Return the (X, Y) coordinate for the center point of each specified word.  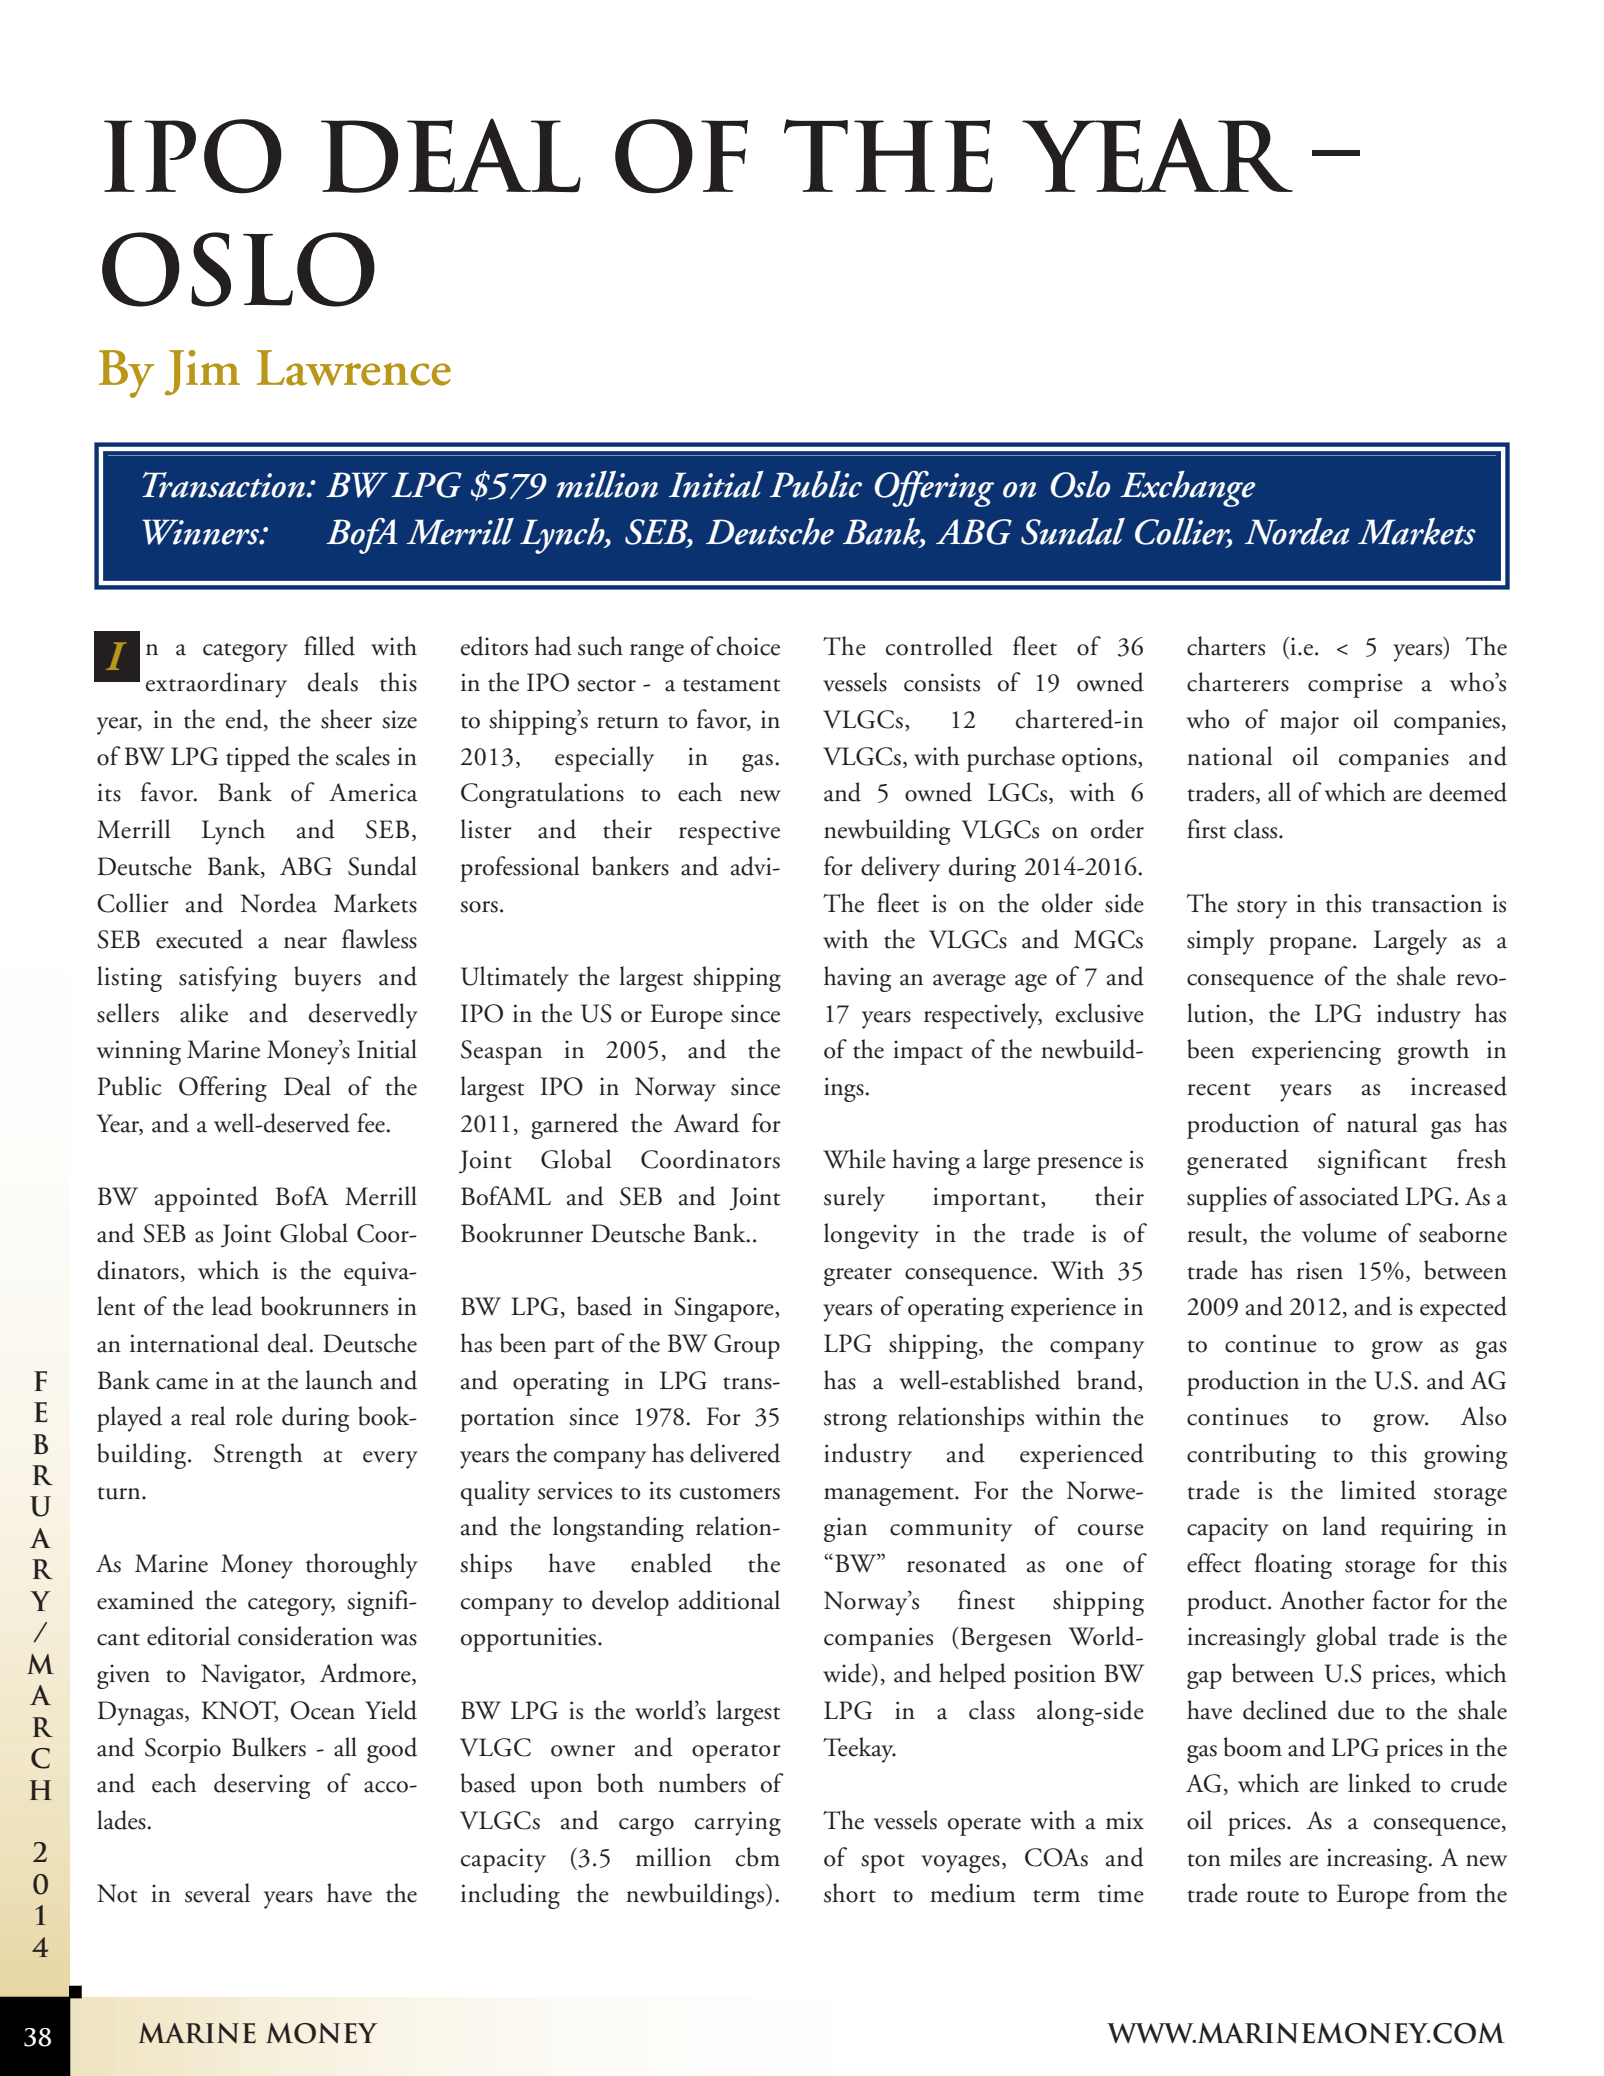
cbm (758, 1857)
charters (1226, 646)
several (217, 1893)
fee (371, 1123)
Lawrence (354, 368)
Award (706, 1123)
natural (1382, 1123)
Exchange (1187, 489)
